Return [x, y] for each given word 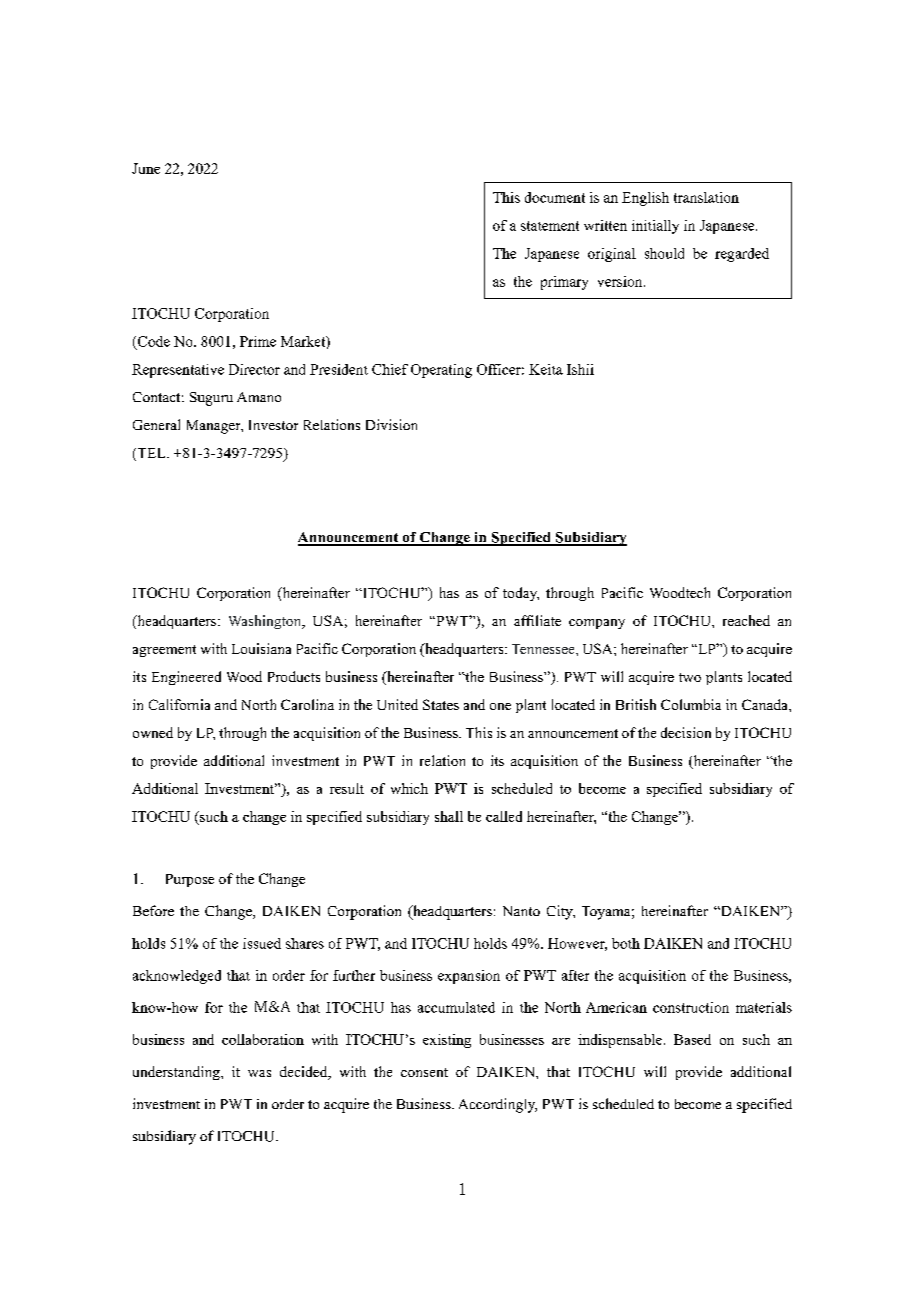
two [690, 677]
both [626, 943]
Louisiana [261, 648]
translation [706, 197]
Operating [441, 371]
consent [424, 1072]
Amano [259, 397]
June [146, 168]
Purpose [190, 880]
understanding [177, 1073]
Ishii [580, 369]
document [555, 197]
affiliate [537, 620]
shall [449, 816]
